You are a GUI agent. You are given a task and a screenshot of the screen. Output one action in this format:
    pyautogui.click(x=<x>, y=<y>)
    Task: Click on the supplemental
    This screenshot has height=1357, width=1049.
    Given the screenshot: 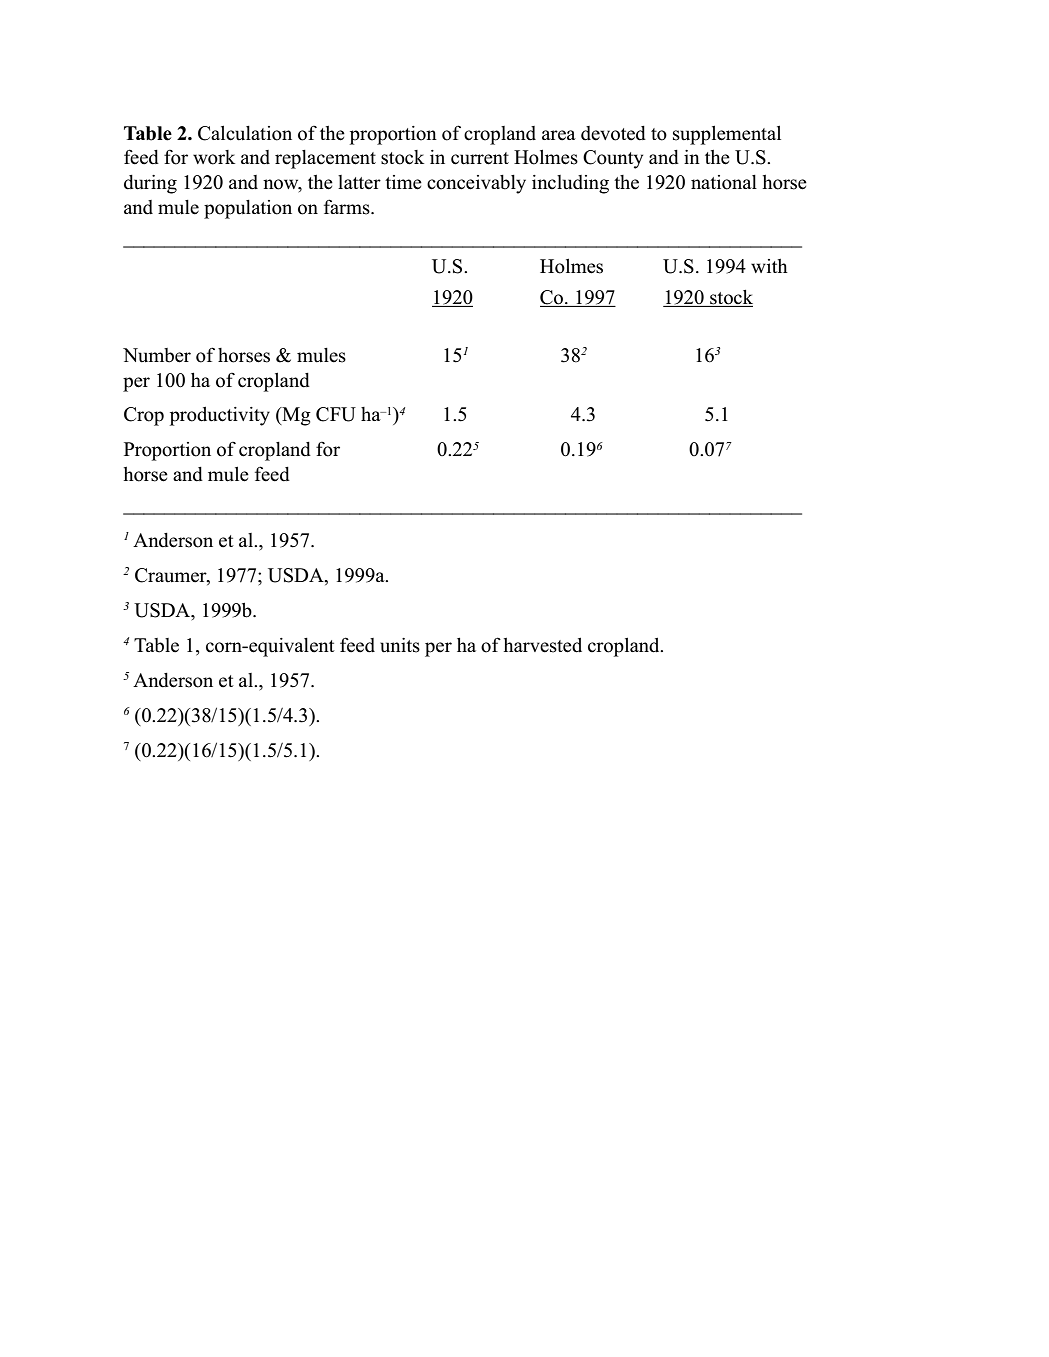 What is the action you would take?
    pyautogui.click(x=727, y=135)
